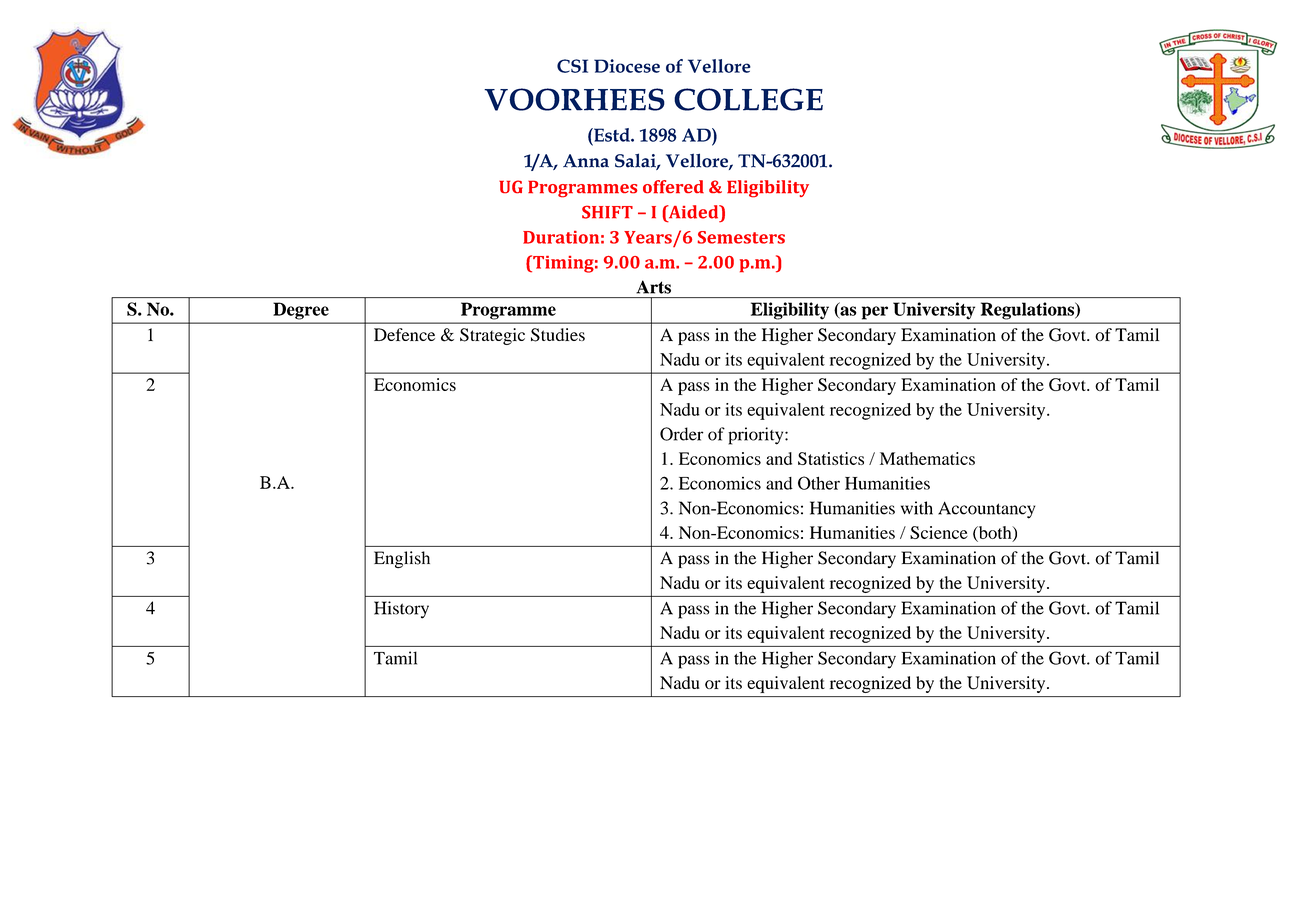  What do you see at coordinates (572, 66) in the image?
I see `CSI` at bounding box center [572, 66].
